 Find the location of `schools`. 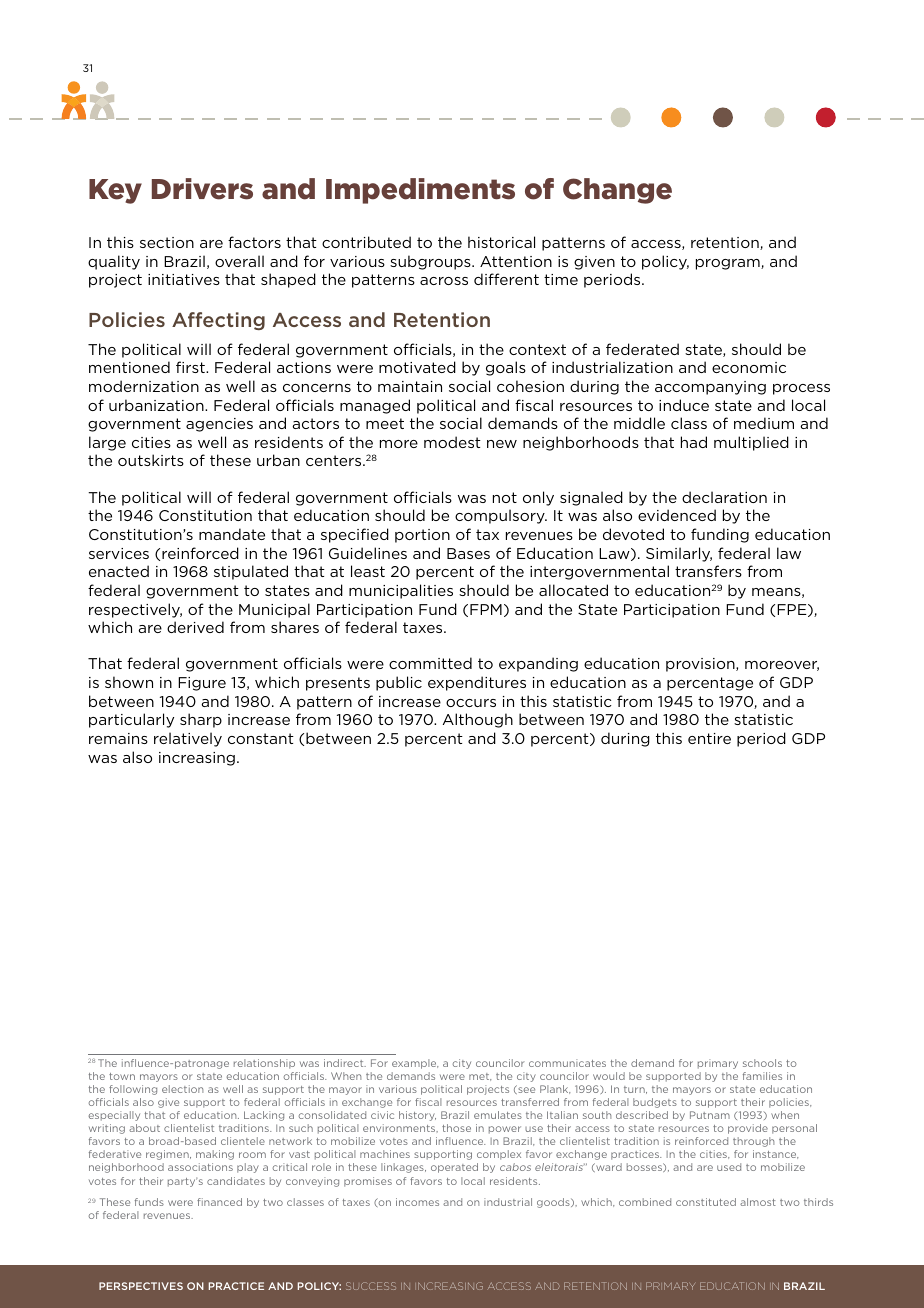

schools is located at coordinates (762, 1063).
